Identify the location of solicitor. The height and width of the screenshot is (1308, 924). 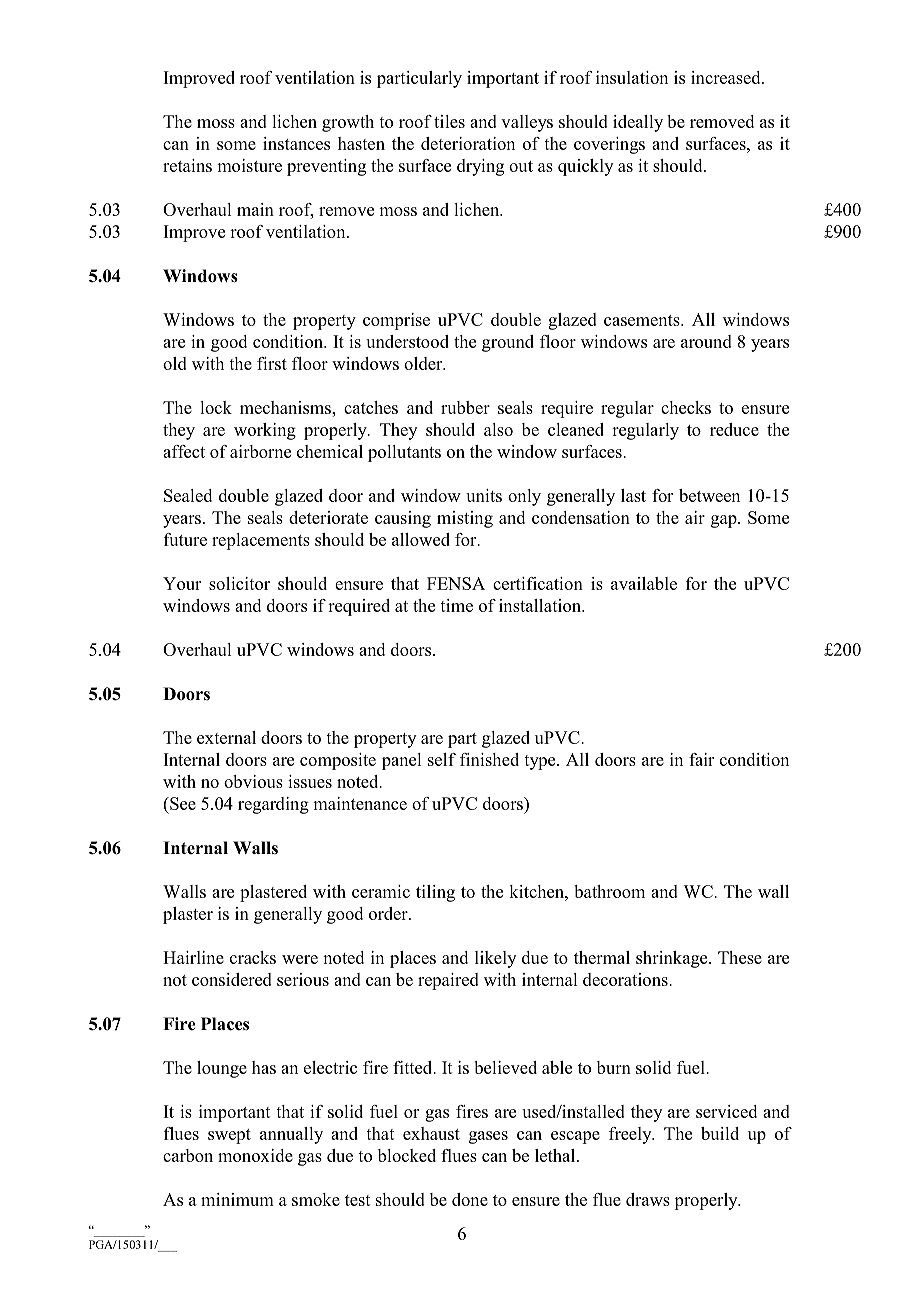
(239, 583).
